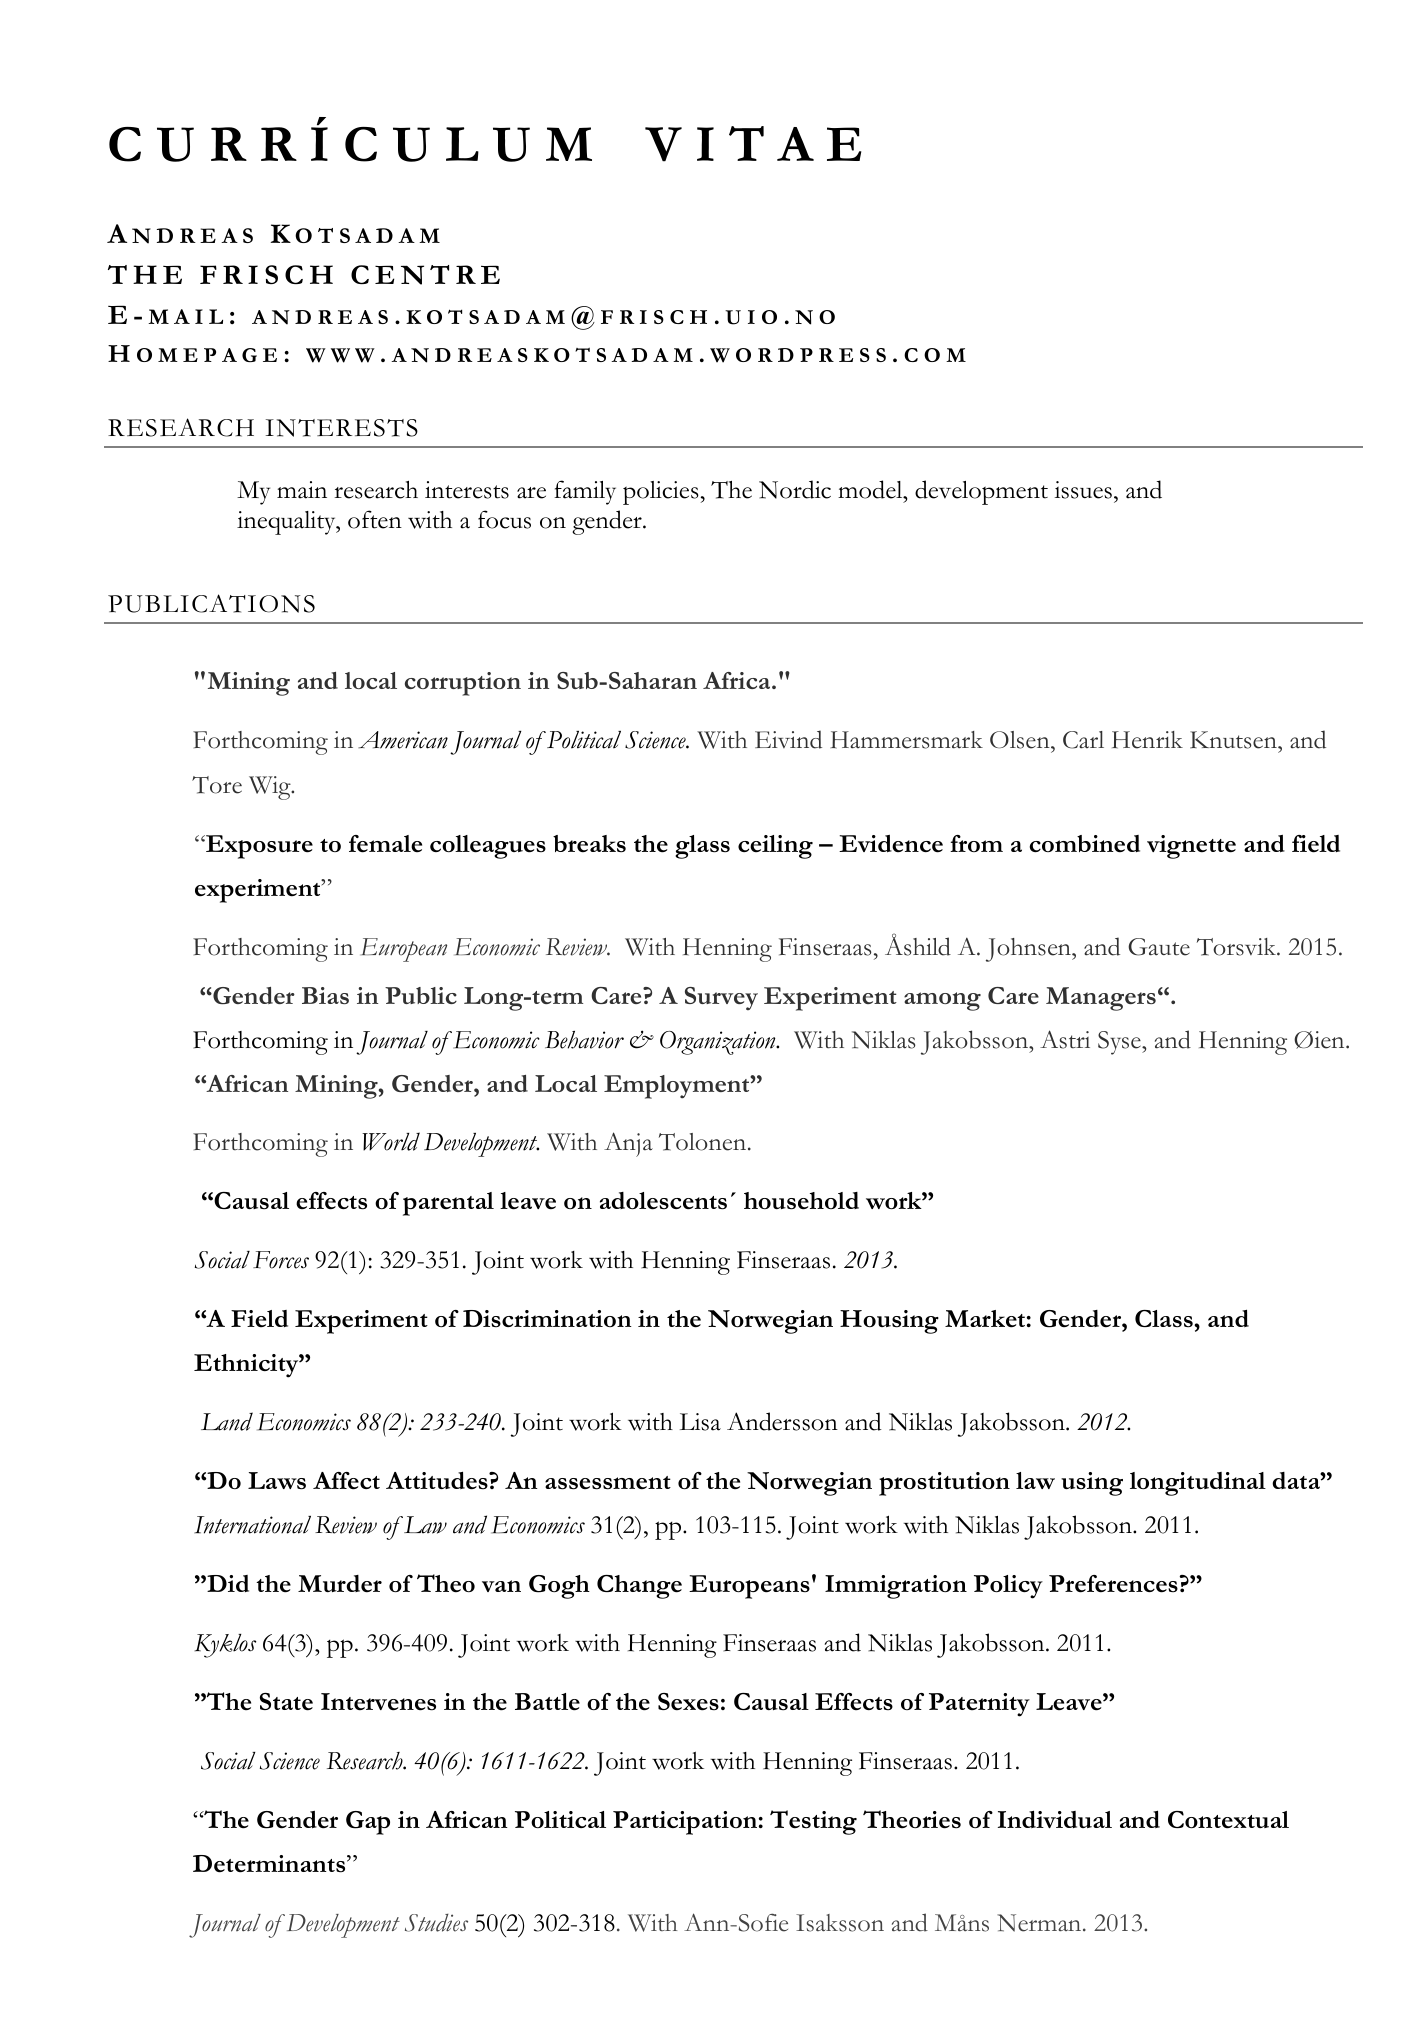 The height and width of the screenshot is (2017, 1427). What do you see at coordinates (368, 1823) in the screenshot?
I see `Gap` at bounding box center [368, 1823].
